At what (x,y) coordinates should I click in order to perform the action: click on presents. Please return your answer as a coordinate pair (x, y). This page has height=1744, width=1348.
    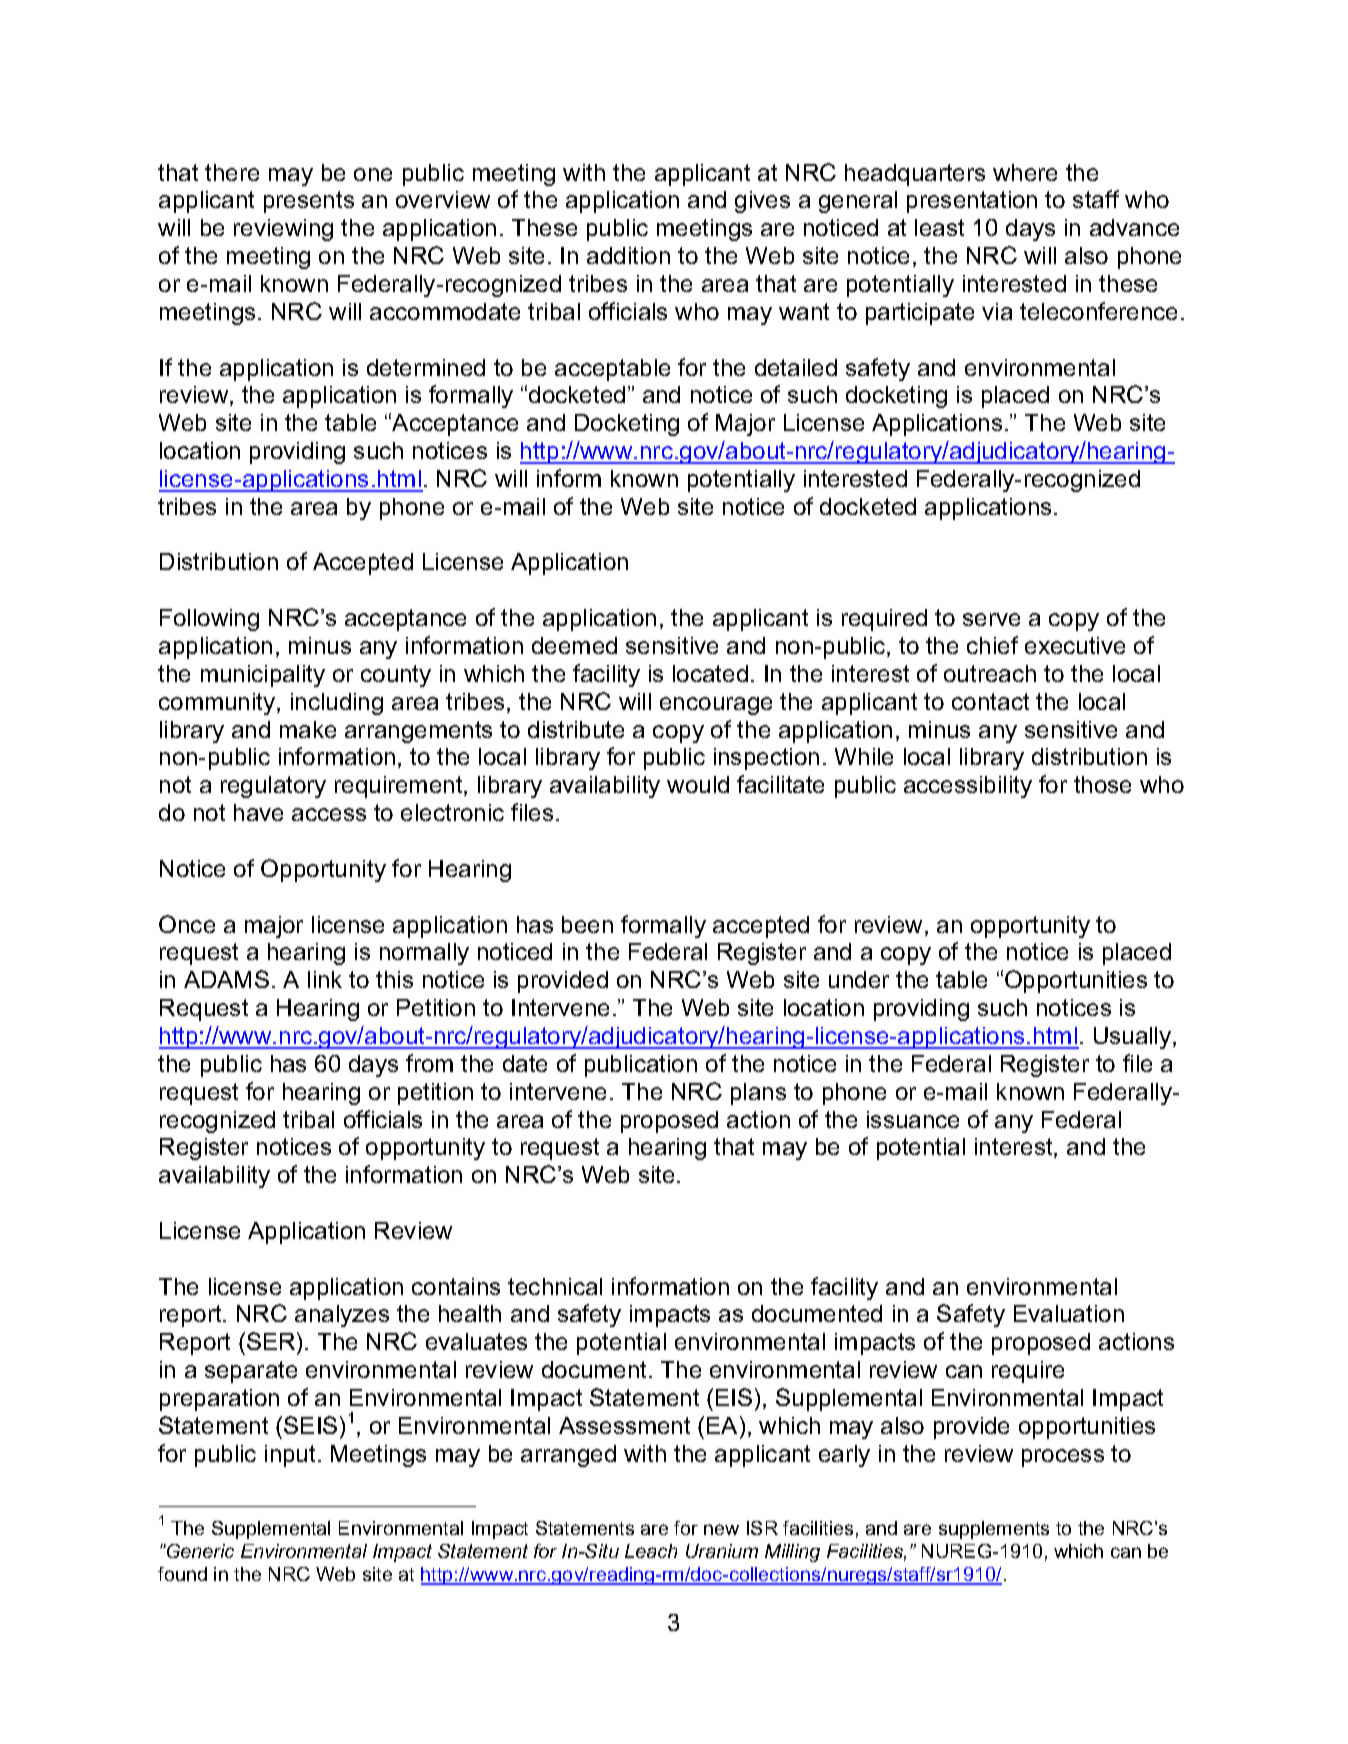
    Looking at the image, I should click on (309, 202).
